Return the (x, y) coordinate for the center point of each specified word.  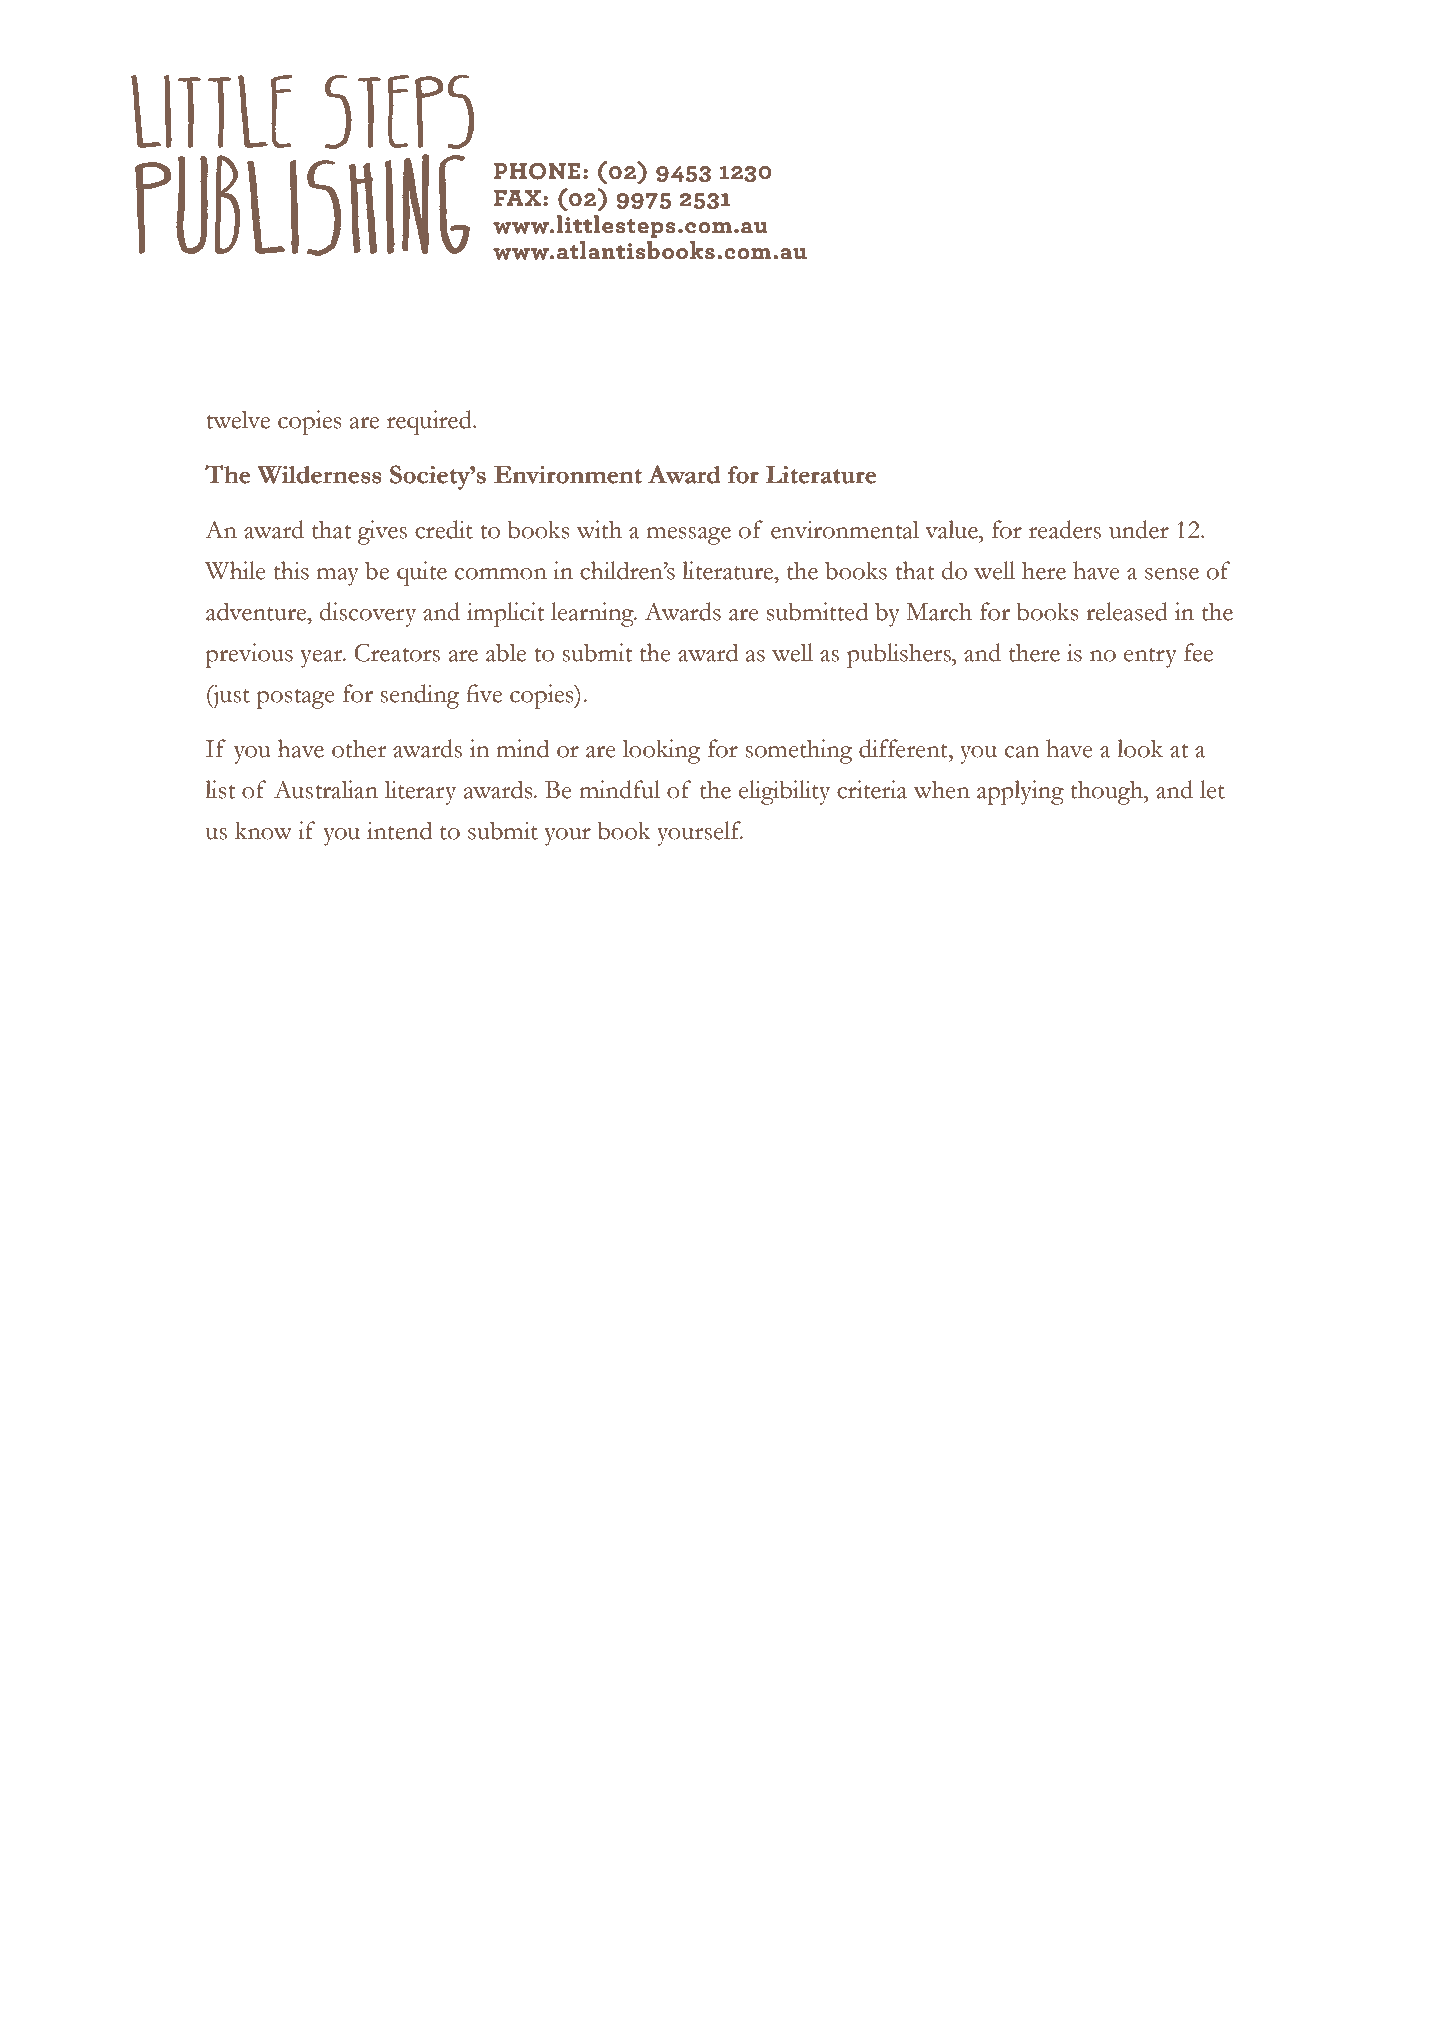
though (1108, 792)
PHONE (537, 171)
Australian (326, 789)
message (689, 536)
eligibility (784, 792)
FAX (517, 198)
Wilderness (319, 475)
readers (1065, 529)
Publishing (302, 205)
